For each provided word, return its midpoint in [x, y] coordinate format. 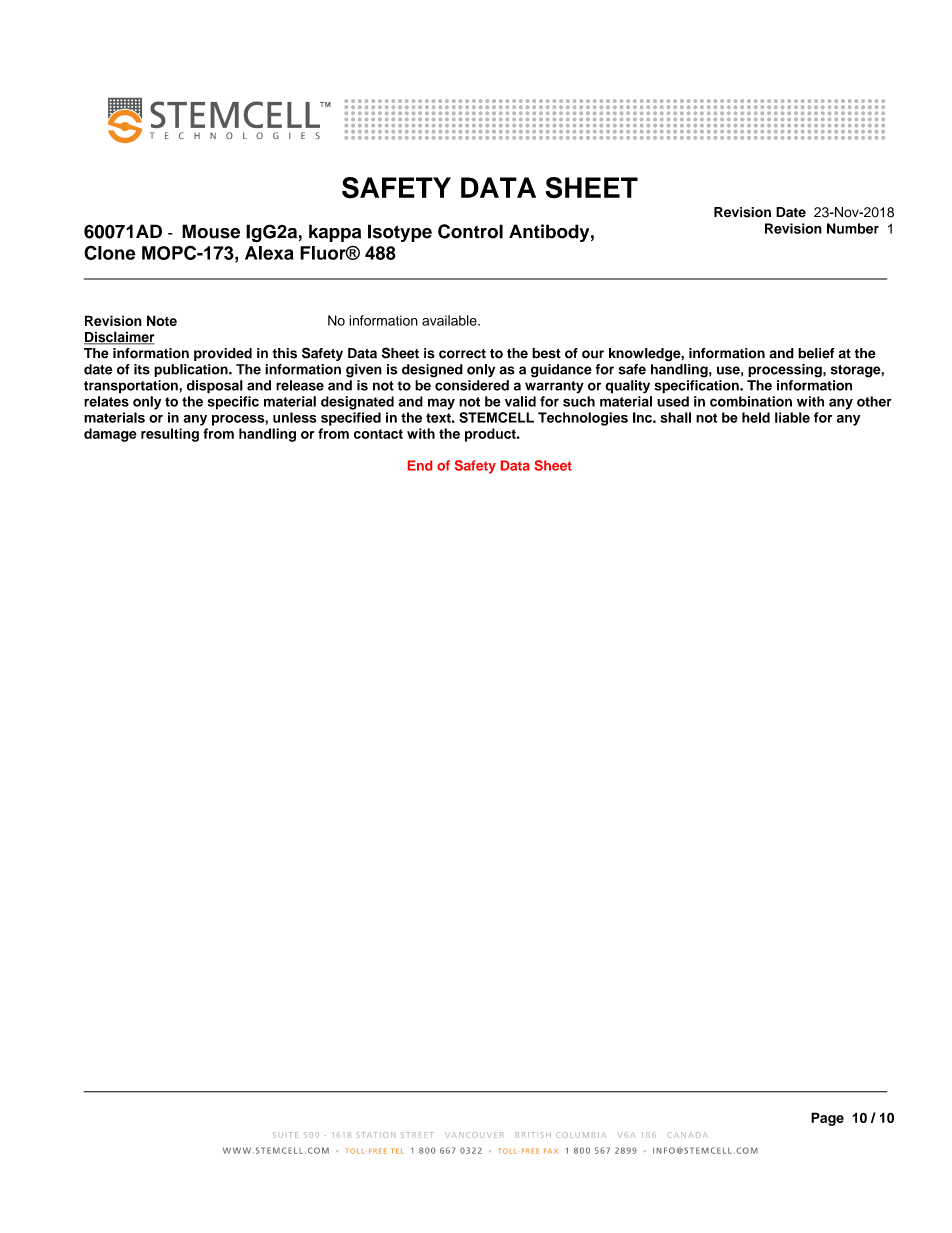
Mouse [211, 231]
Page [827, 1119]
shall [676, 417]
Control [470, 231]
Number [853, 228]
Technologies [583, 419]
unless [295, 417]
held [756, 417]
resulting [170, 435]
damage [110, 435]
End [420, 465]
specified [351, 419]
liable [792, 417]
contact [378, 434]
